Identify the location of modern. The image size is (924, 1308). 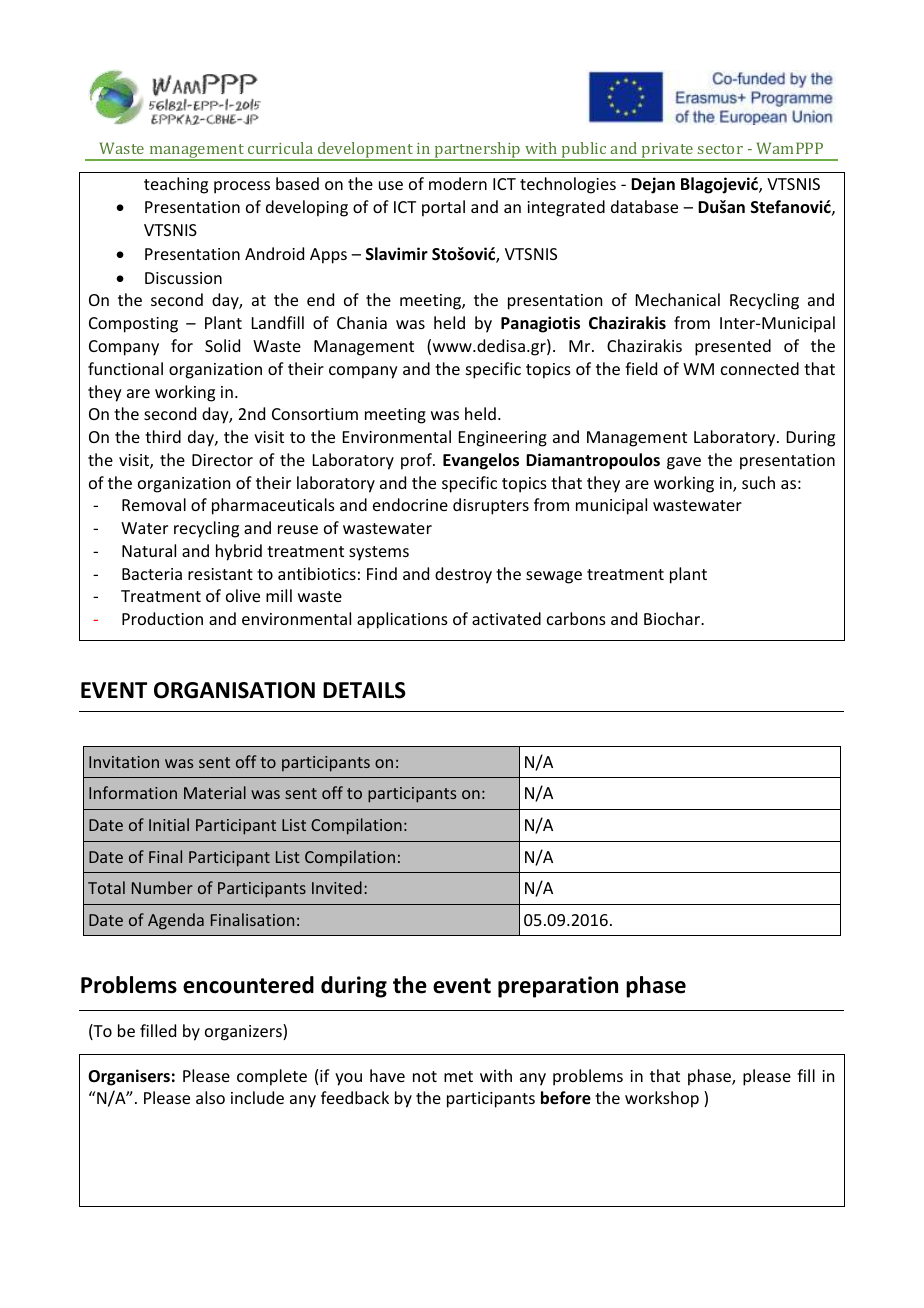
(458, 183).
